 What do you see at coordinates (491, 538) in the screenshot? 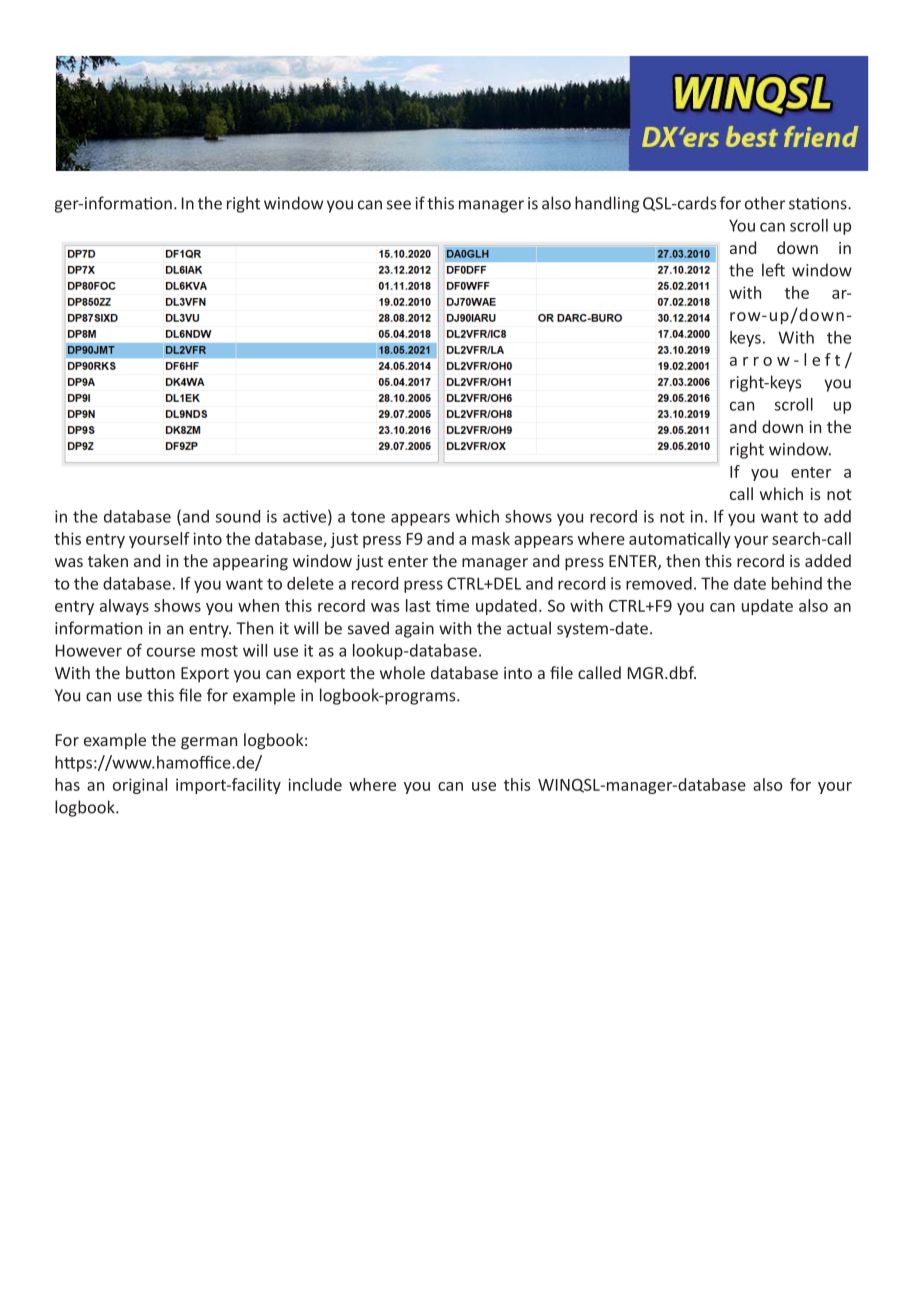
I see `mask` at bounding box center [491, 538].
